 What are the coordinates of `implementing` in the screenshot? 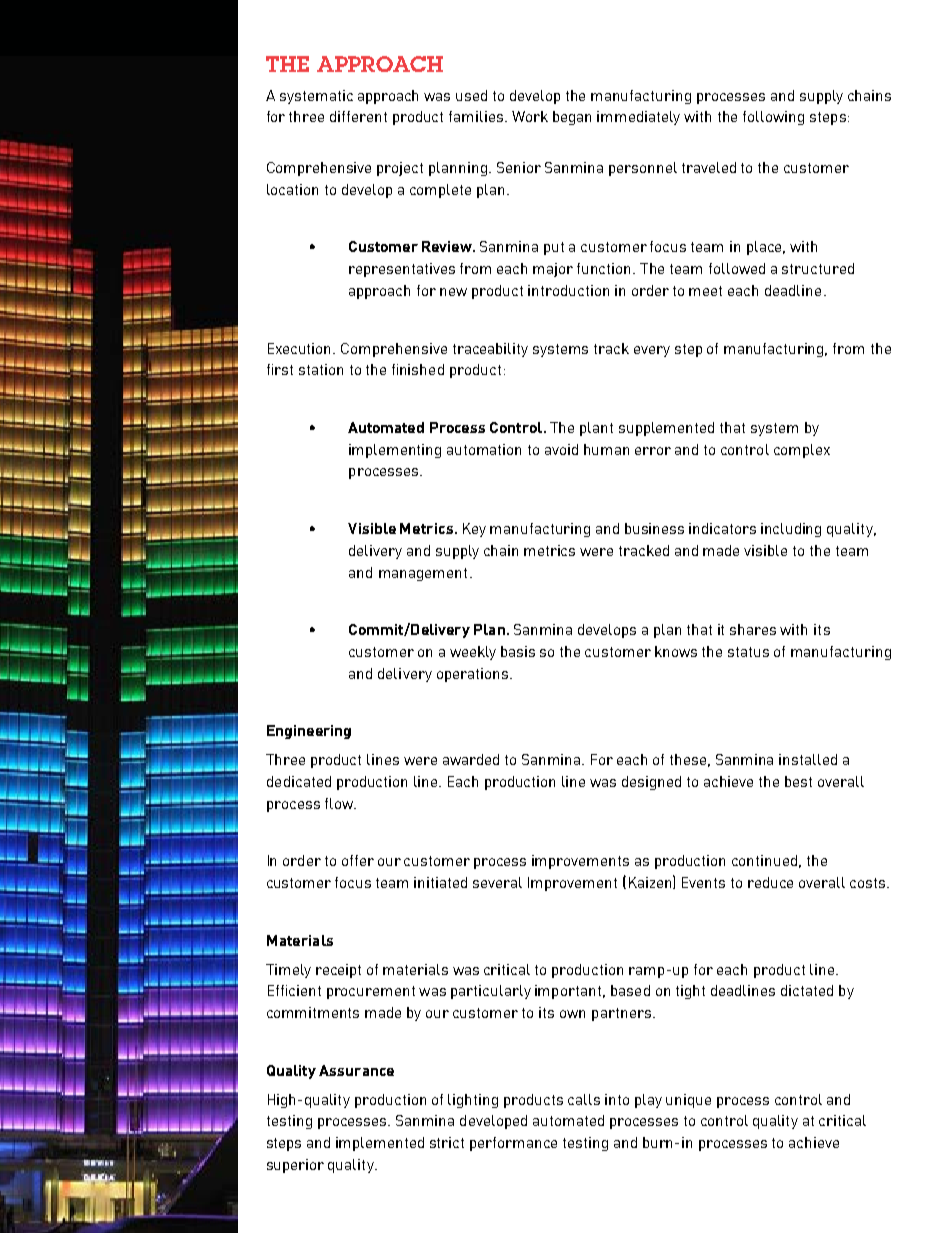 It's located at (395, 451).
